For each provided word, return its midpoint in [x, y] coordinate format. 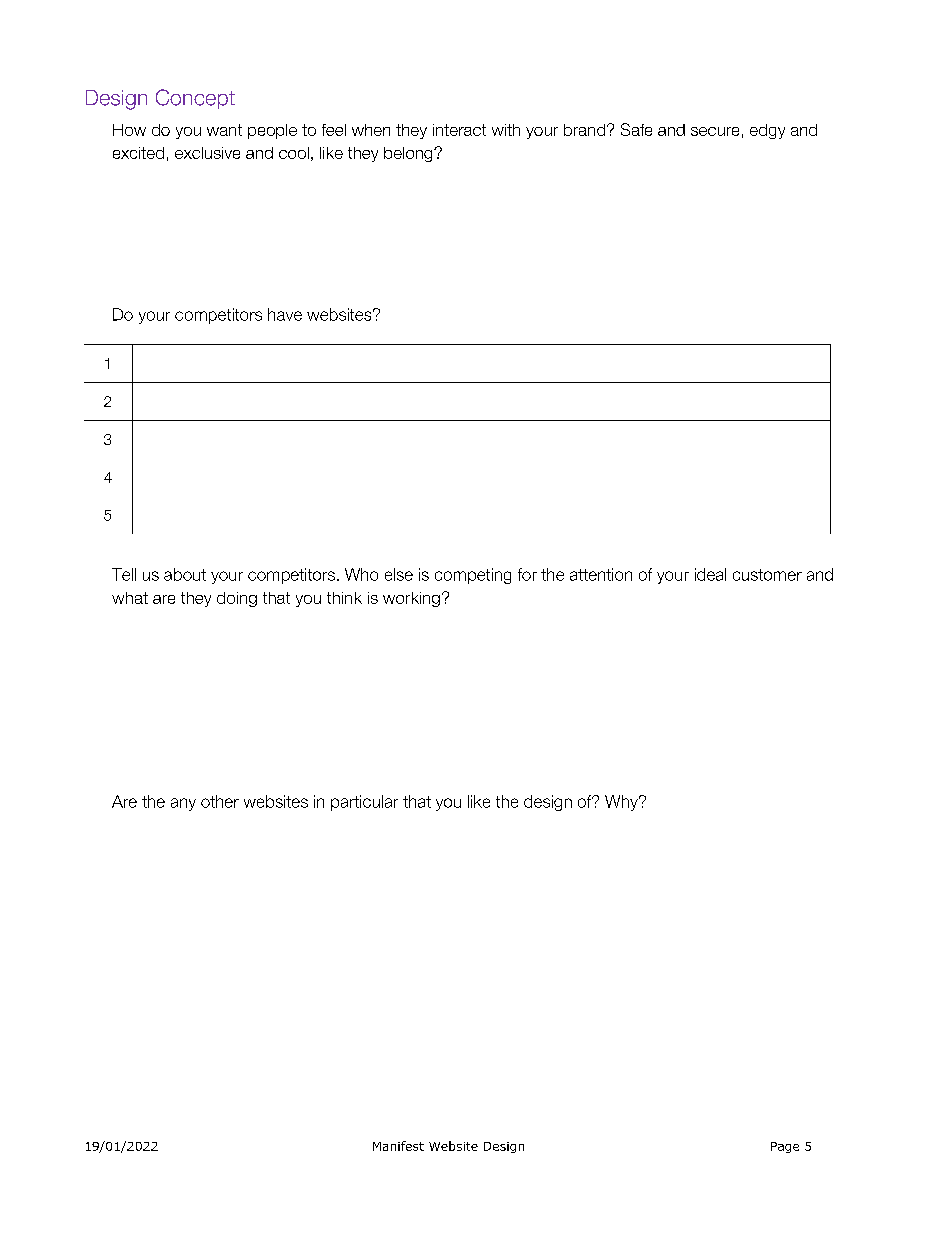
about [185, 574]
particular [364, 803]
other [220, 801]
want [224, 130]
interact [459, 130]
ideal [710, 574]
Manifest [398, 1146]
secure [715, 131]
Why [622, 803]
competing [473, 576]
